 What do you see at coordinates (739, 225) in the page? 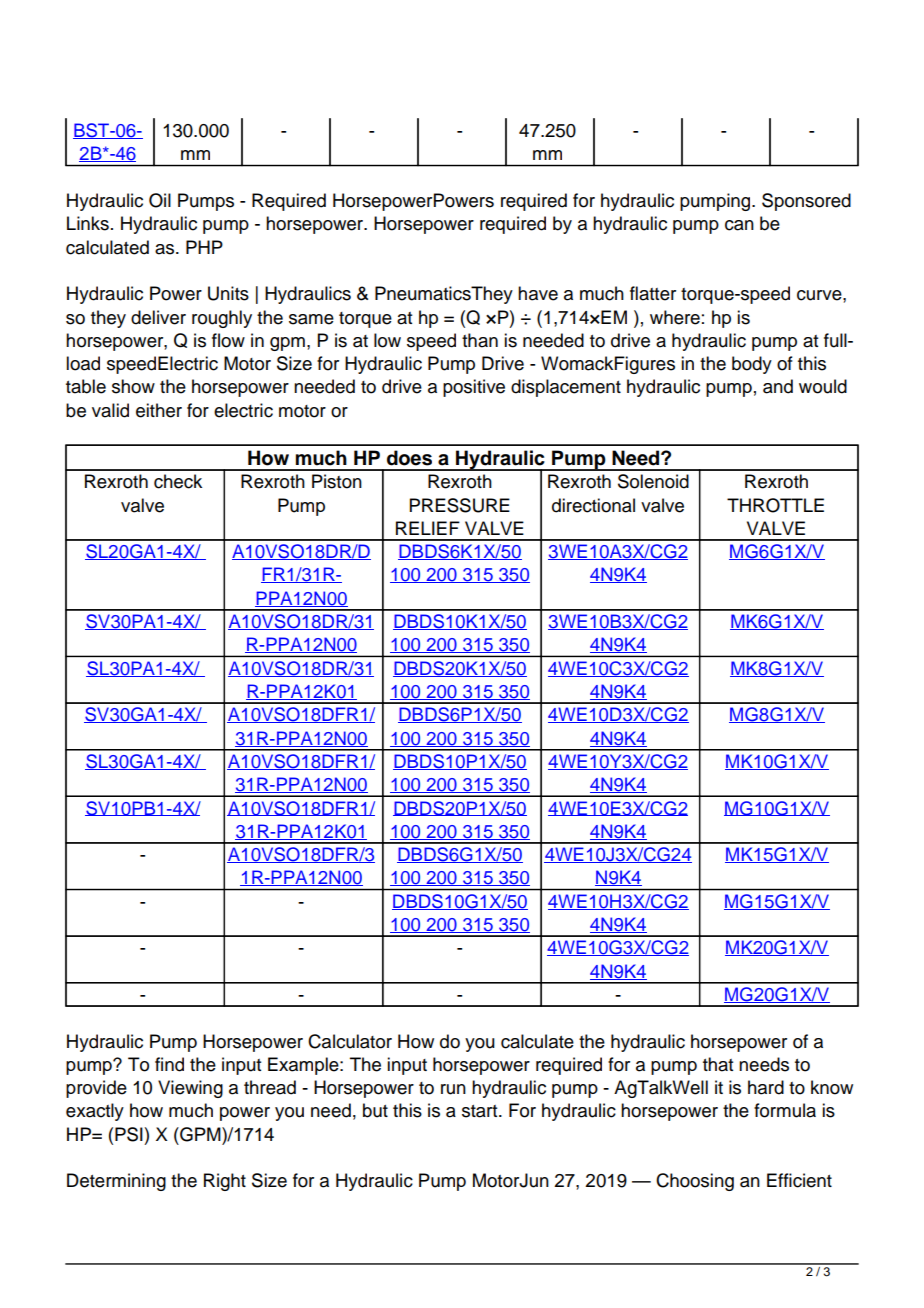
I see `can` at bounding box center [739, 225].
